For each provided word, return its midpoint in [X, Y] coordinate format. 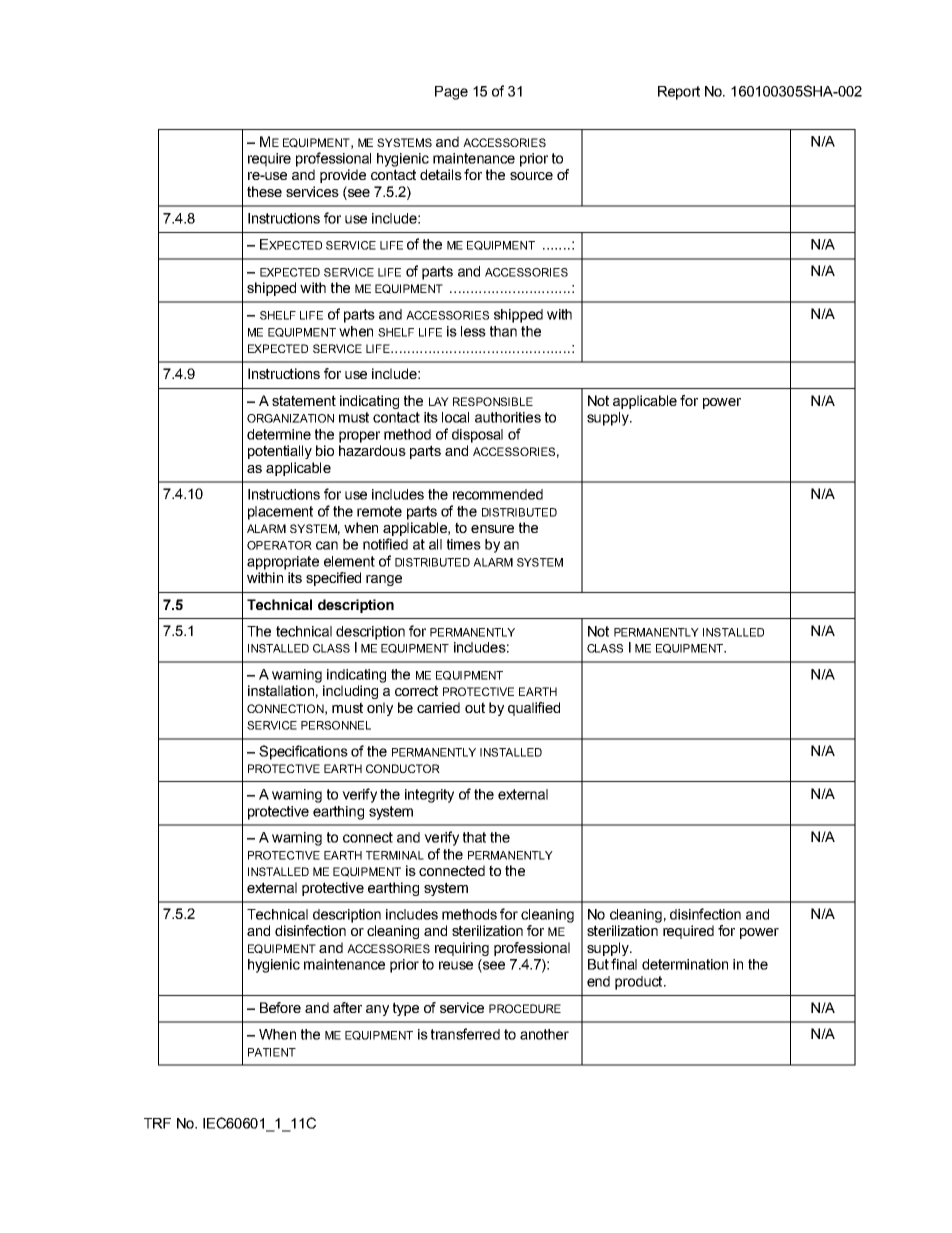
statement [304, 400]
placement [280, 513]
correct [416, 690]
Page [451, 93]
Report [679, 93]
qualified [534, 709]
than [503, 331]
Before [280, 1007]
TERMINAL [395, 855]
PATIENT [272, 1052]
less [473, 331]
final [624, 964]
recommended [498, 494]
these [264, 191]
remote [379, 511]
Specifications [303, 752]
